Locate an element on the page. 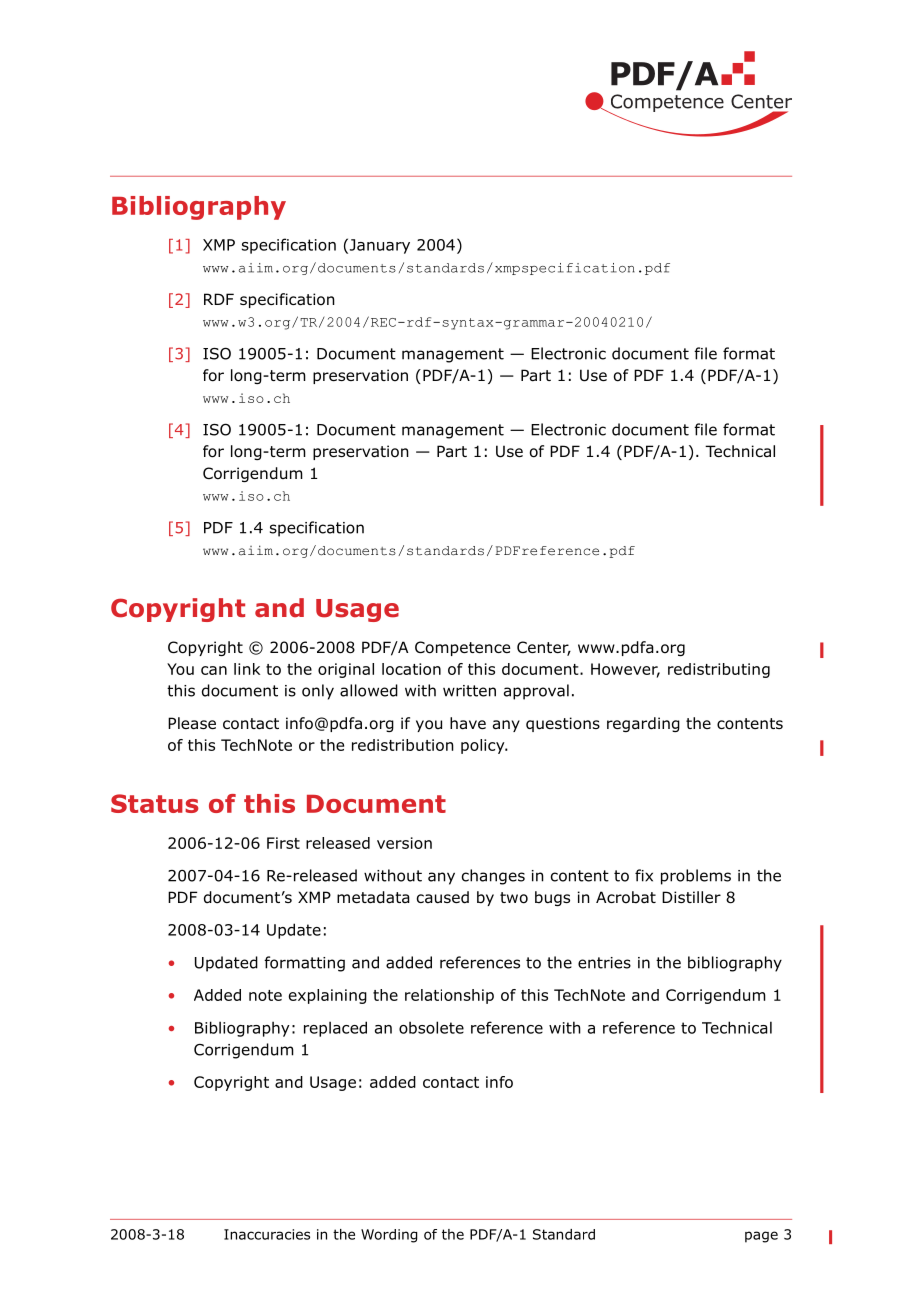 This document has width=924, height=1308. Wording is located at coordinates (389, 1236).
